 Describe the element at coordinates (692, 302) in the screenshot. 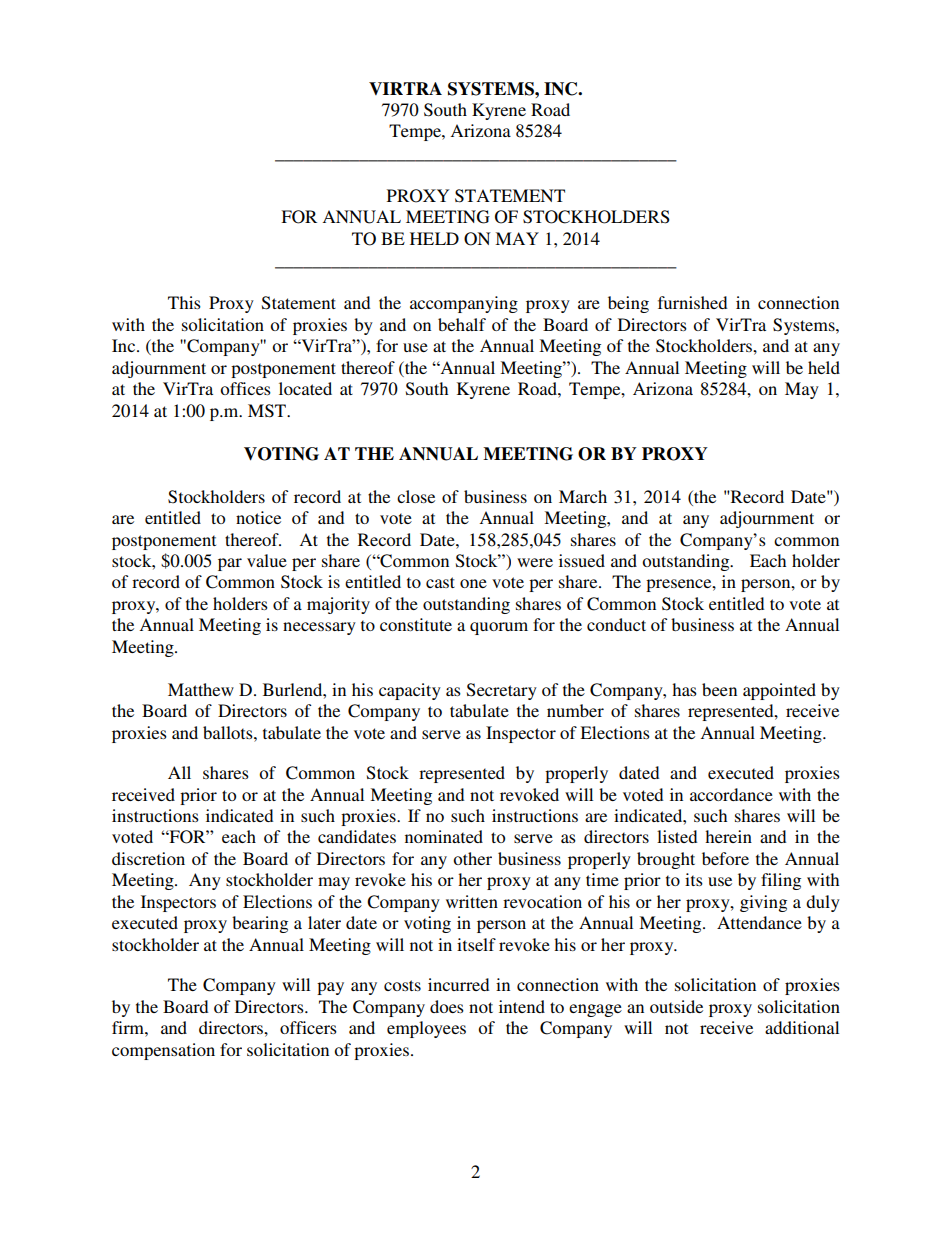

I see `furnished` at that location.
